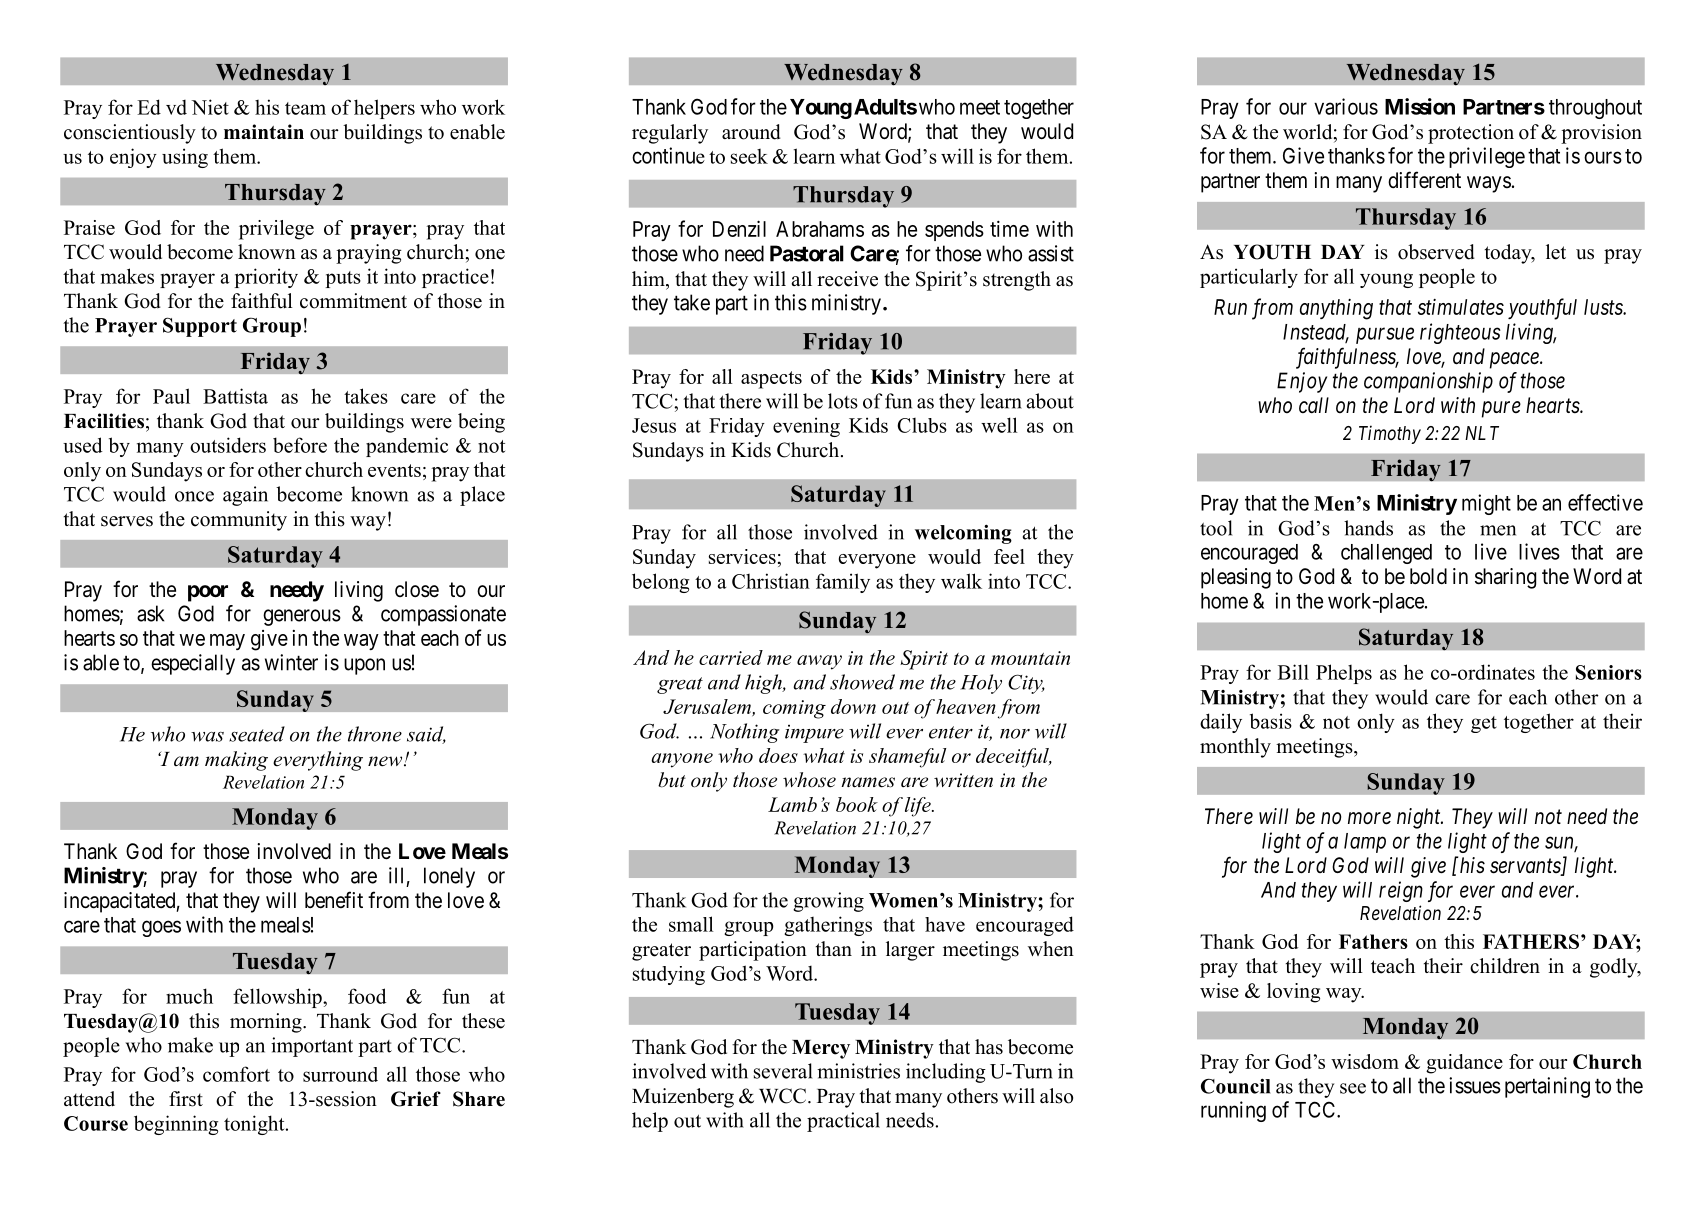 Image resolution: width=1705 pixels, height=1206 pixels. I want to click on maintain, so click(264, 131).
